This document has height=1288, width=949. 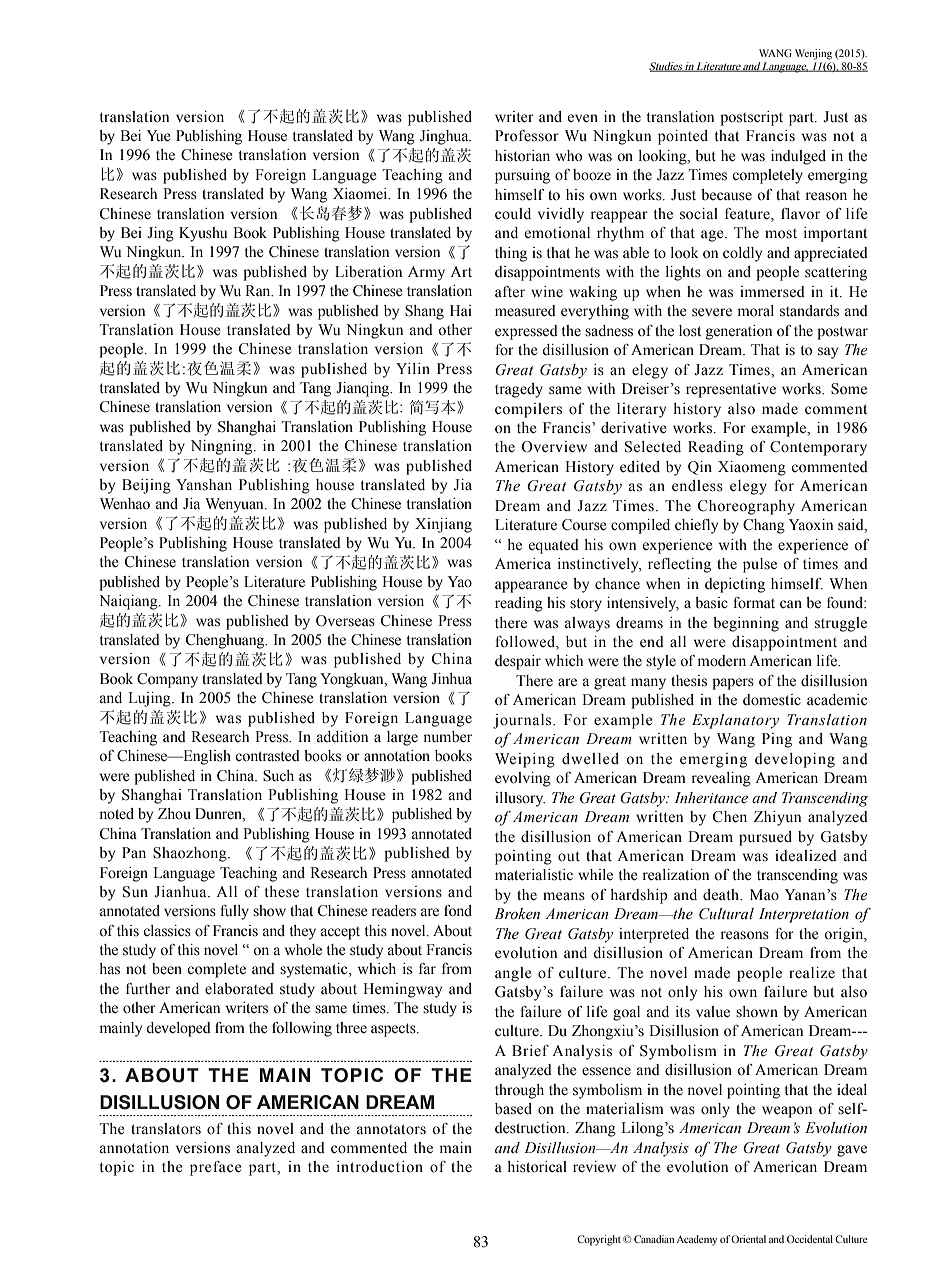 I want to click on Cultural, so click(x=726, y=914).
